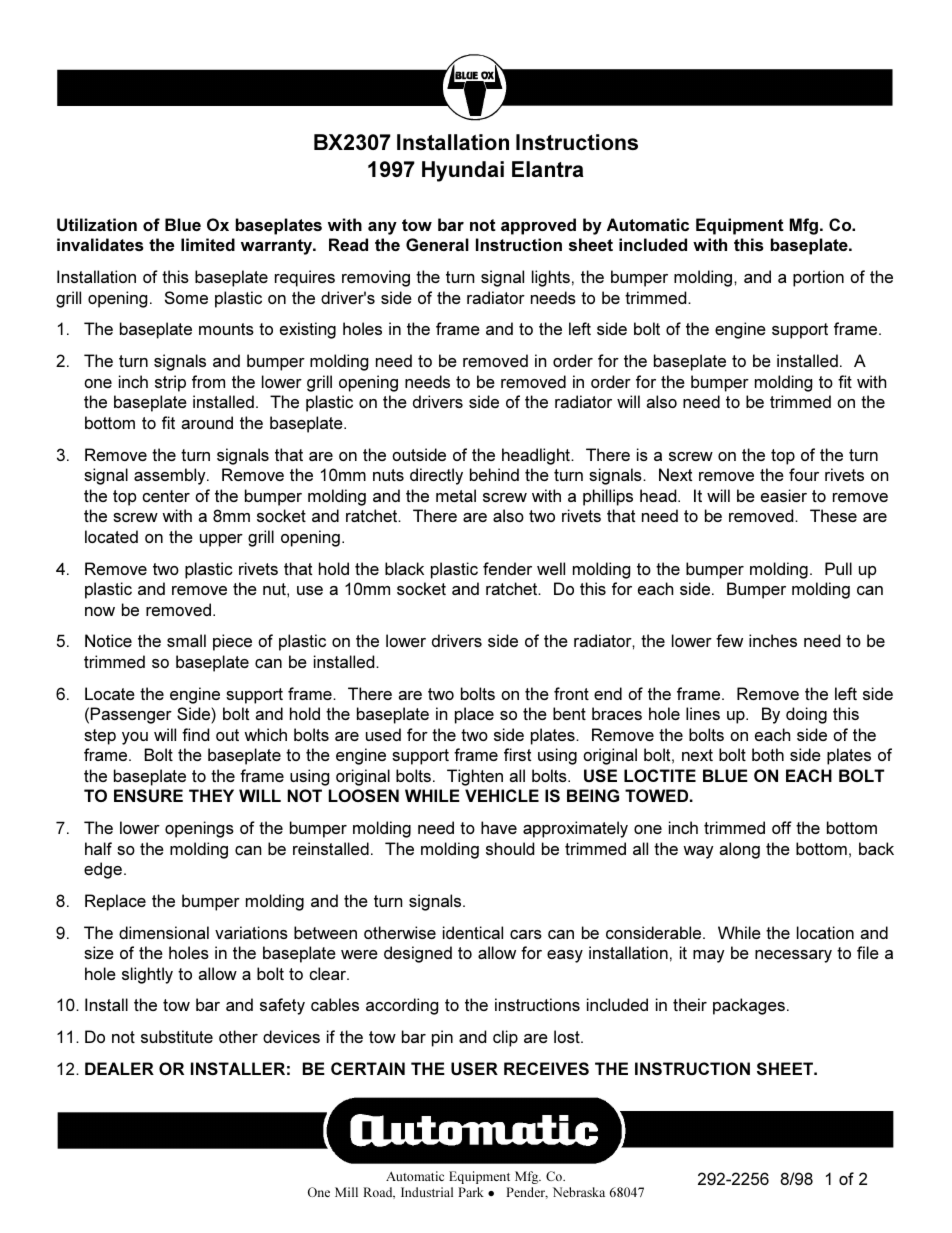  I want to click on THEY, so click(211, 795).
